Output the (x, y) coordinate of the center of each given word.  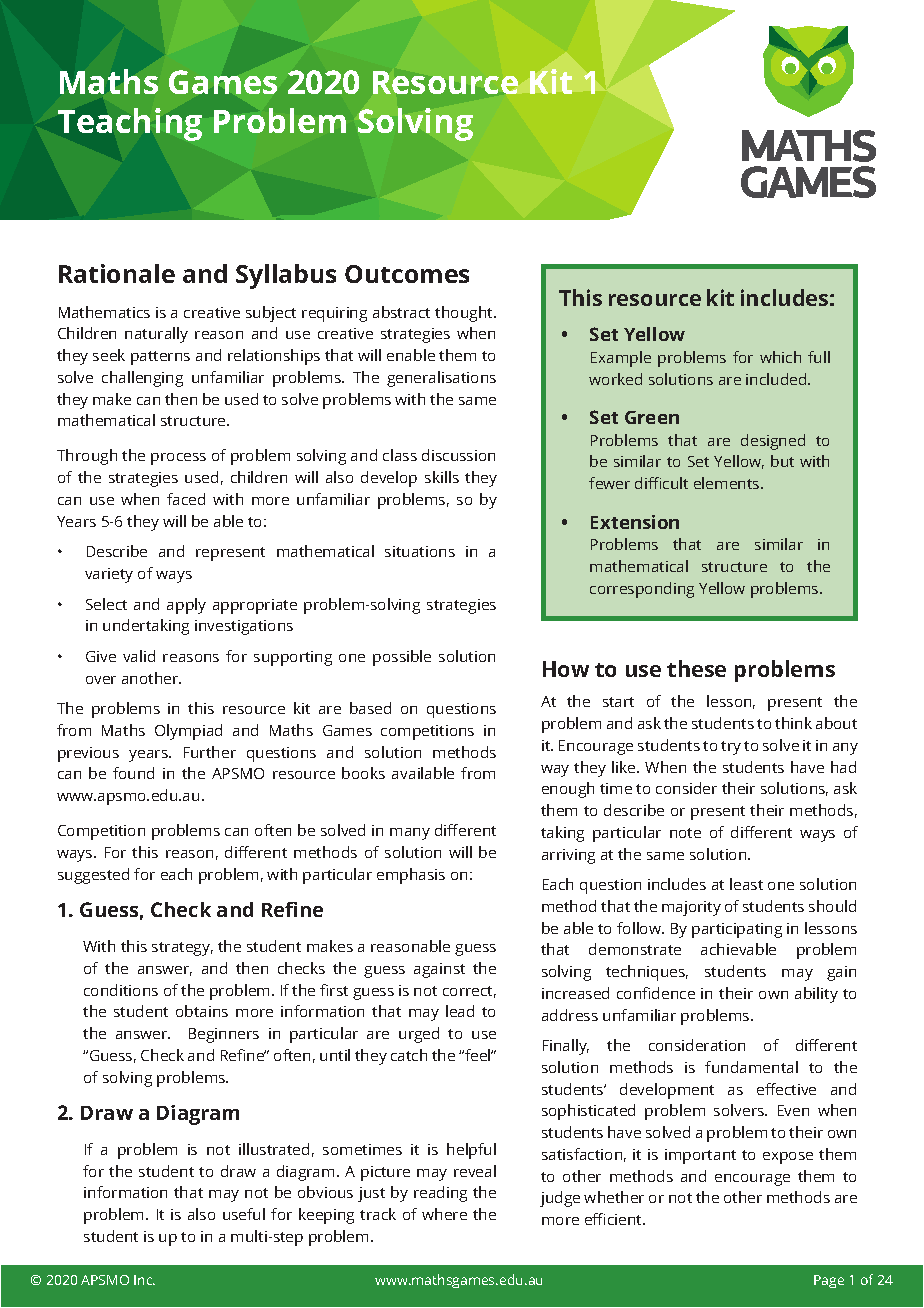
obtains (202, 1011)
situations (420, 551)
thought (465, 314)
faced (186, 499)
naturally (156, 335)
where (444, 1214)
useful (244, 1214)
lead (460, 1011)
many (410, 834)
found (133, 773)
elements (728, 483)
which (780, 357)
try (731, 748)
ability (816, 995)
